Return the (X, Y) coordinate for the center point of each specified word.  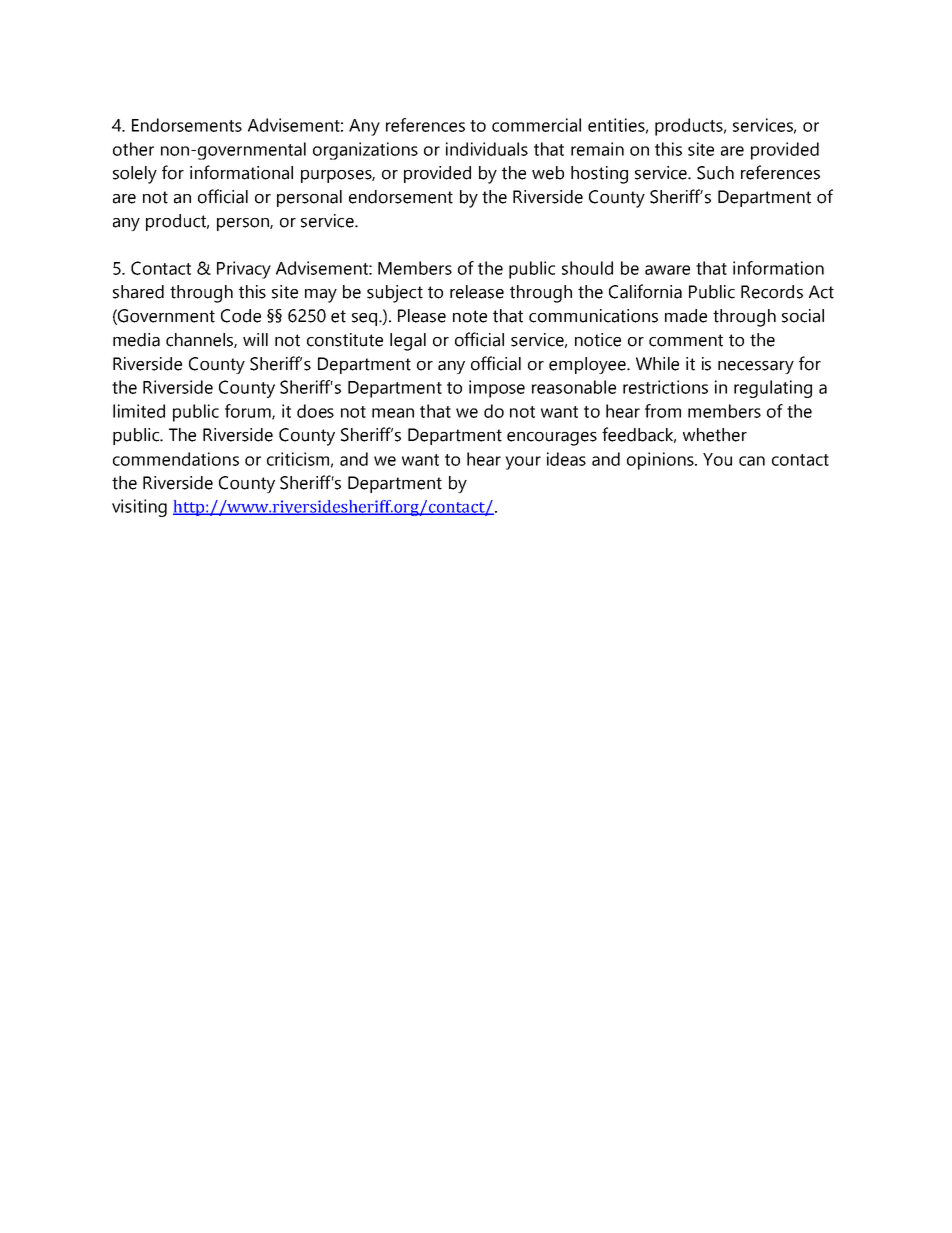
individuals (487, 149)
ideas (566, 459)
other (133, 149)
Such (715, 173)
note (470, 316)
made (686, 316)
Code (241, 316)
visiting (139, 508)
